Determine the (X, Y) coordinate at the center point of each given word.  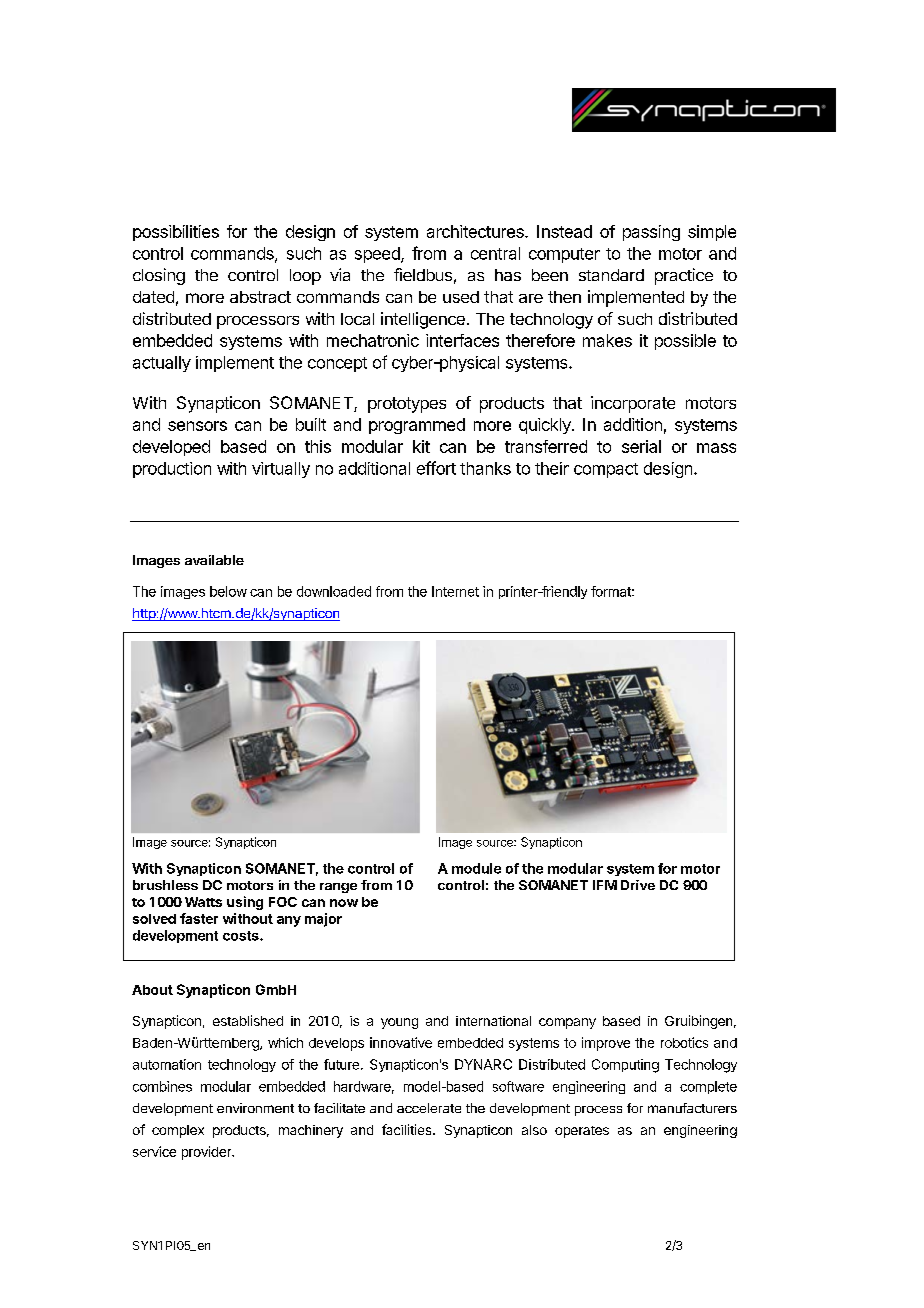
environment (255, 1108)
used (461, 297)
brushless (165, 885)
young (399, 1023)
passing (651, 233)
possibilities (176, 233)
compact (606, 470)
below (228, 591)
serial (641, 446)
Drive (638, 885)
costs (242, 936)
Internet (455, 591)
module (476, 868)
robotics (684, 1042)
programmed (417, 426)
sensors (197, 426)
